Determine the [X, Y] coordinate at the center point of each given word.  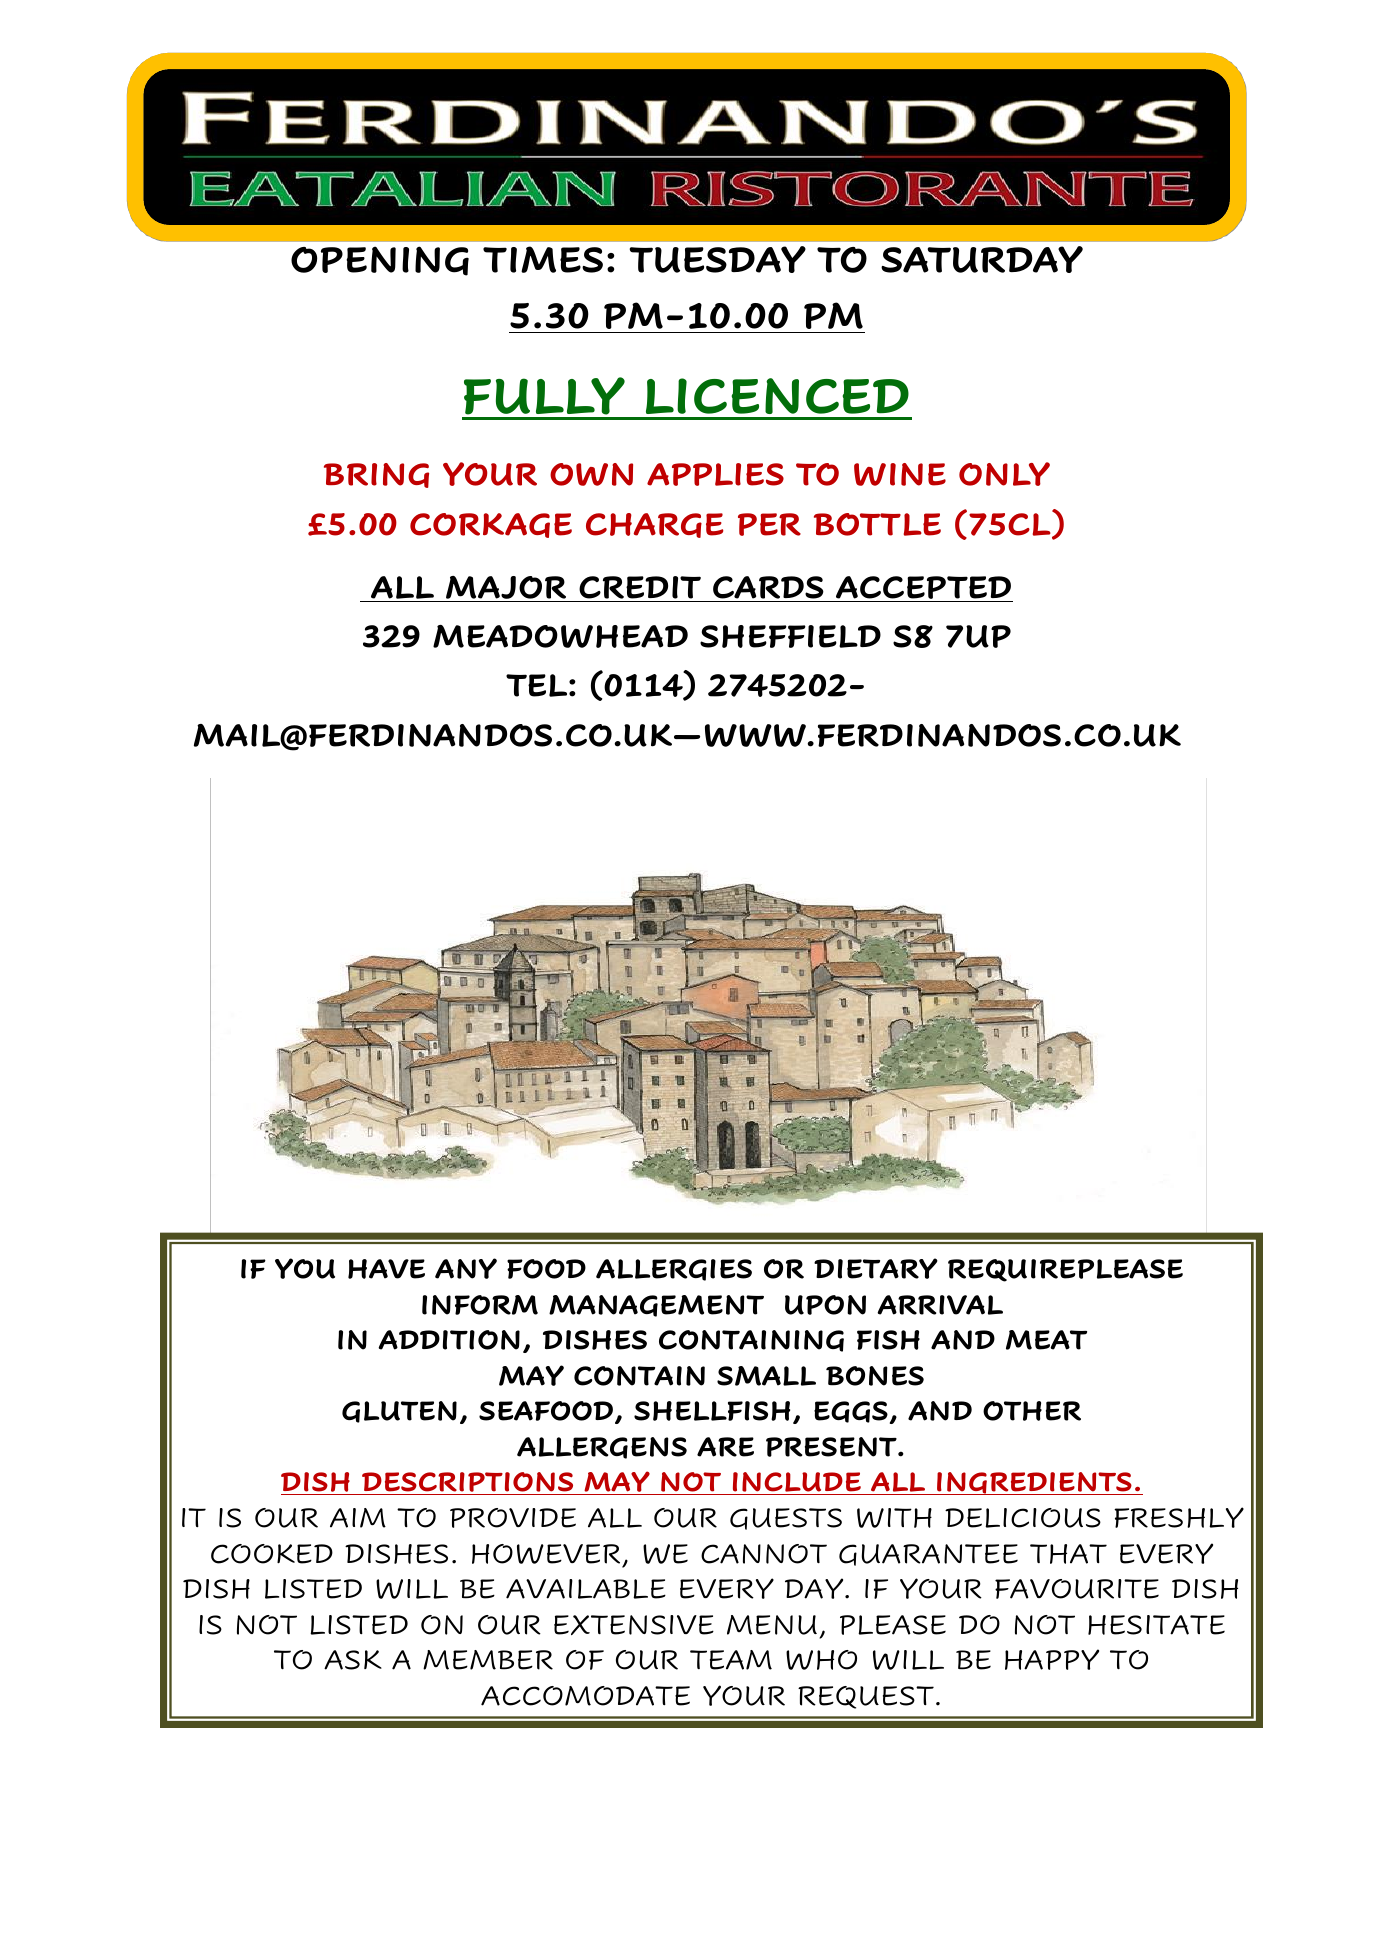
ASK [353, 1660]
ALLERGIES [674, 1270]
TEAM [731, 1660]
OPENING [380, 261]
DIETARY [876, 1268]
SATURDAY [982, 259]
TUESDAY [717, 259]
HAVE [386, 1269]
